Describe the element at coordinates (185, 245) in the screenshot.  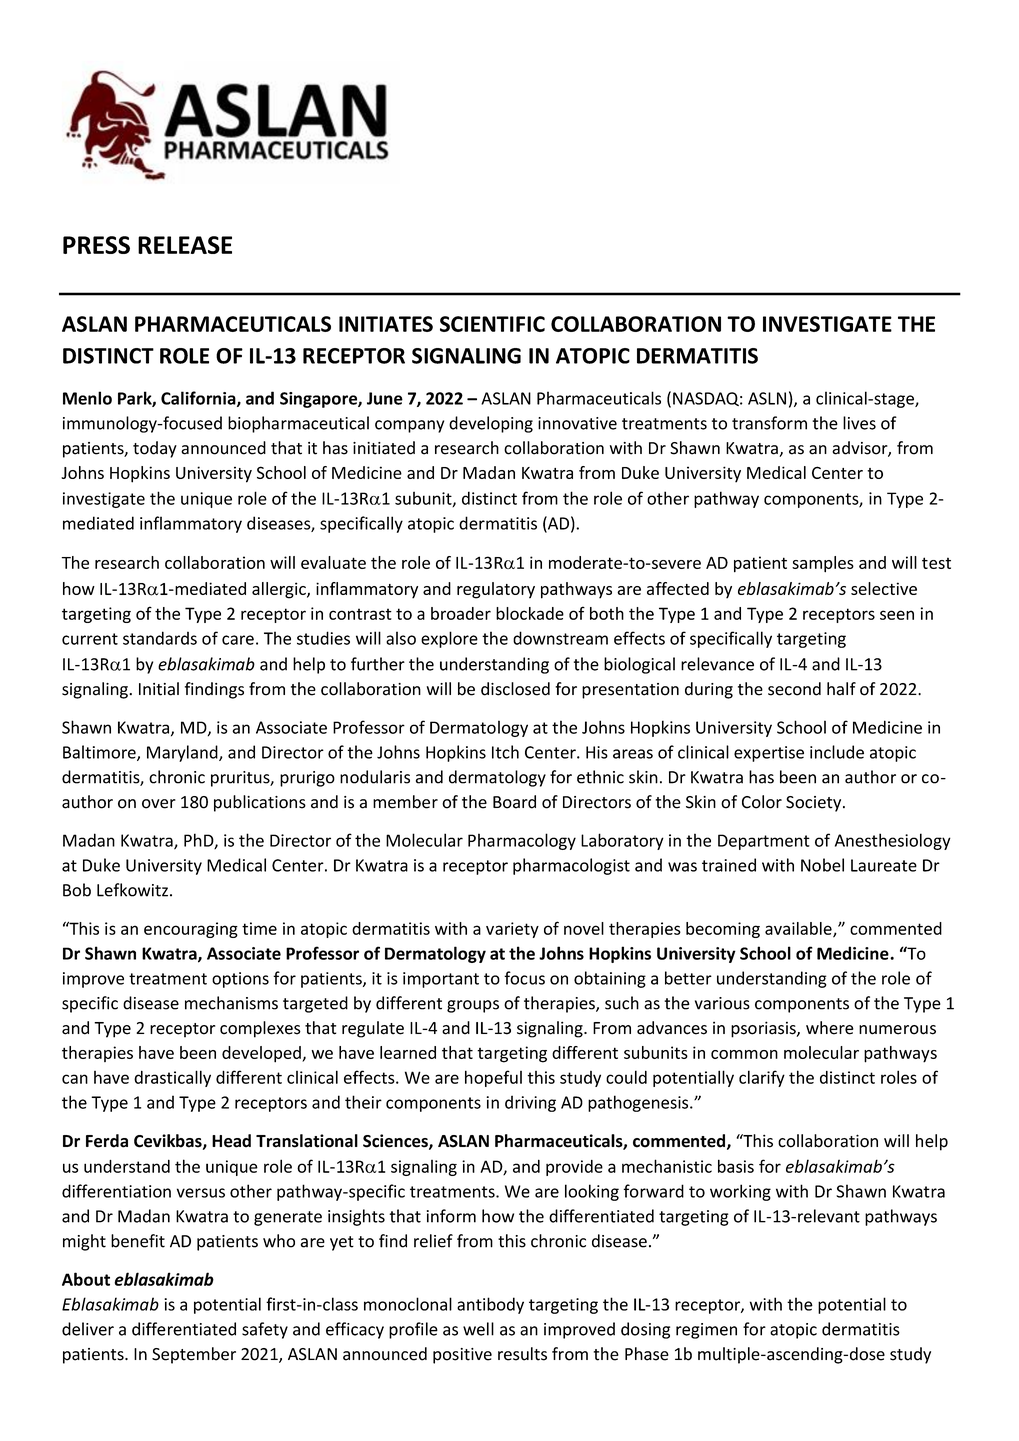
I see `RELEASE` at that location.
